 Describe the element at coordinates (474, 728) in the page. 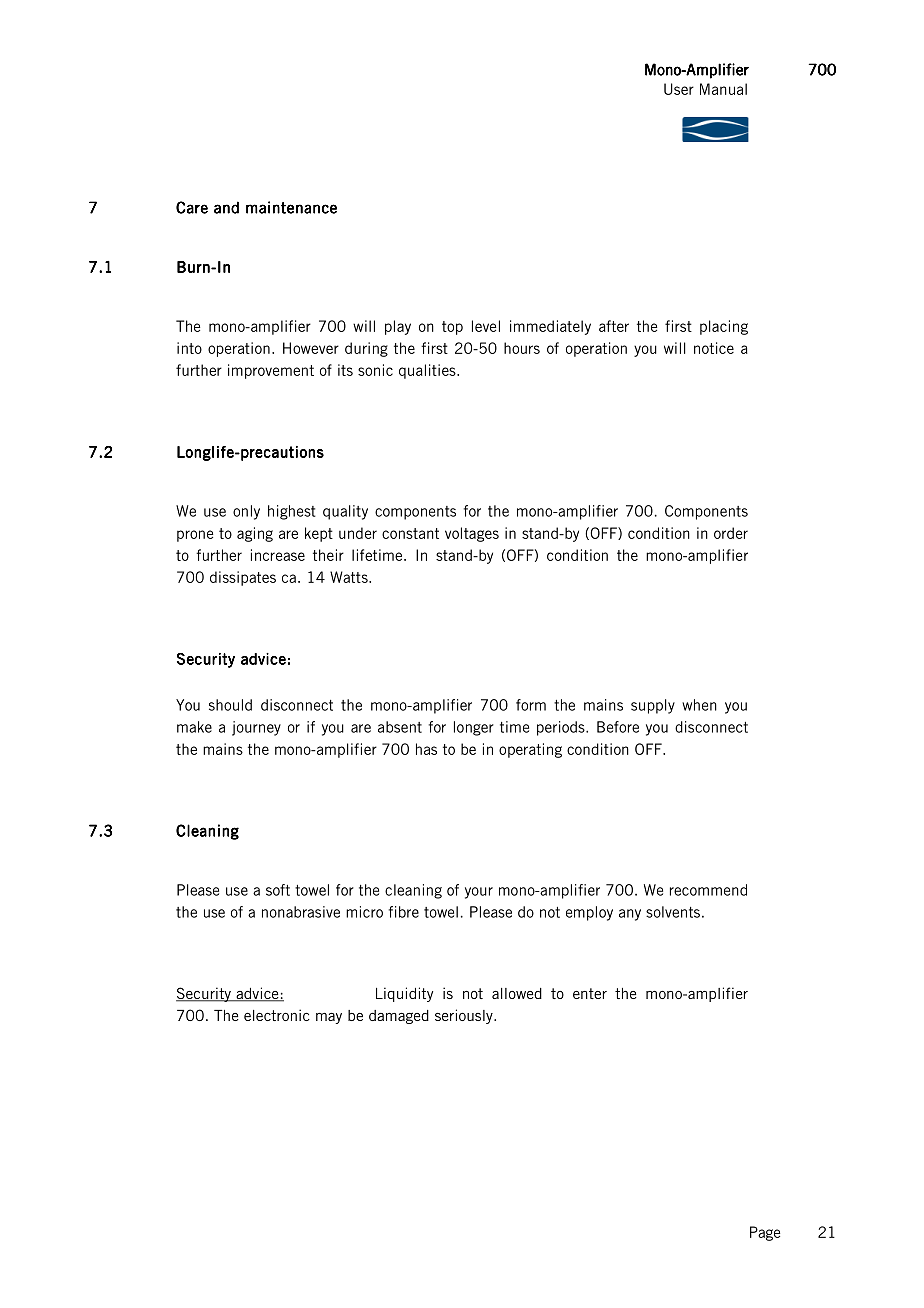

I see `longer` at that location.
